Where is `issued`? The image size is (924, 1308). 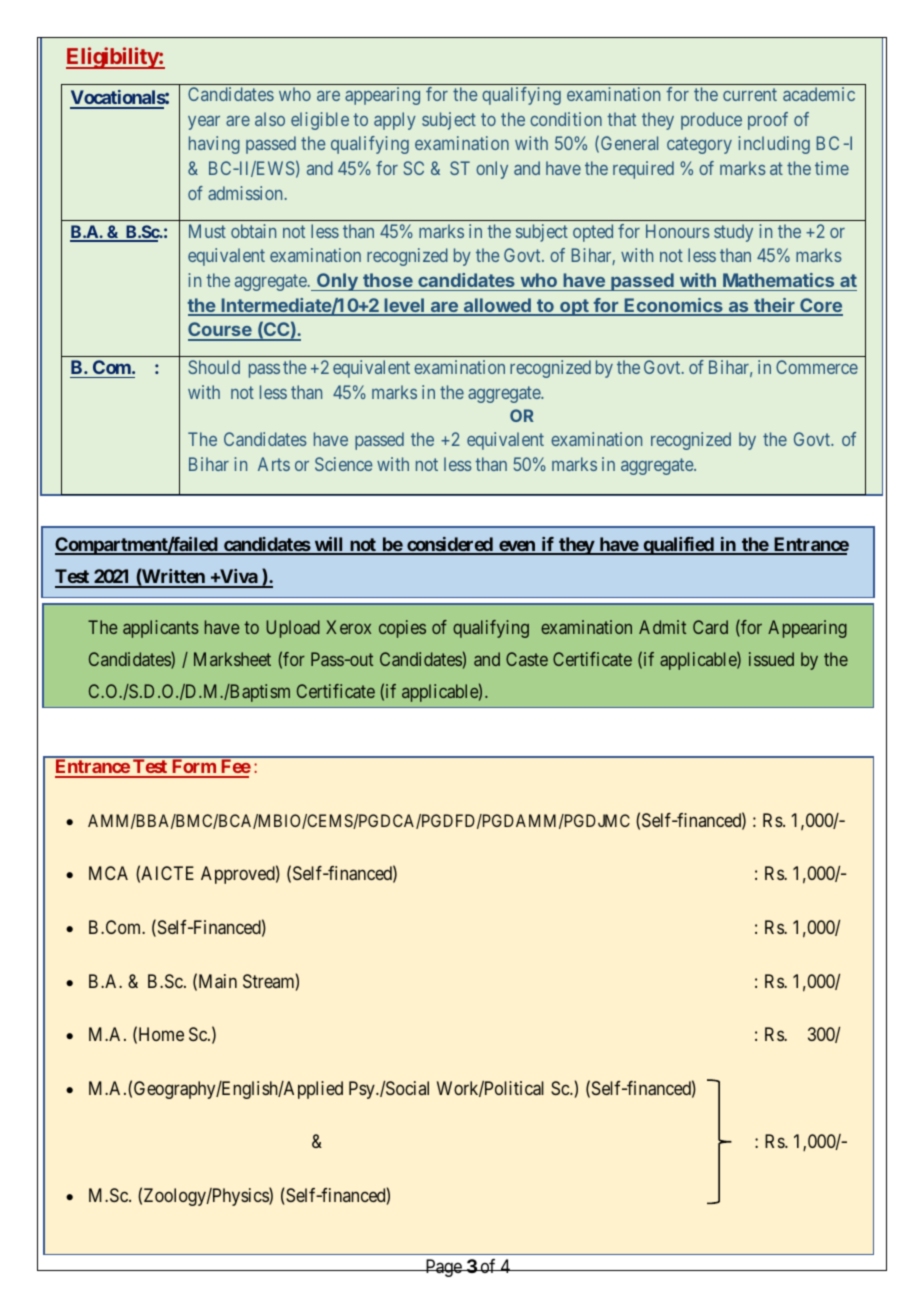 issued is located at coordinates (771, 659).
